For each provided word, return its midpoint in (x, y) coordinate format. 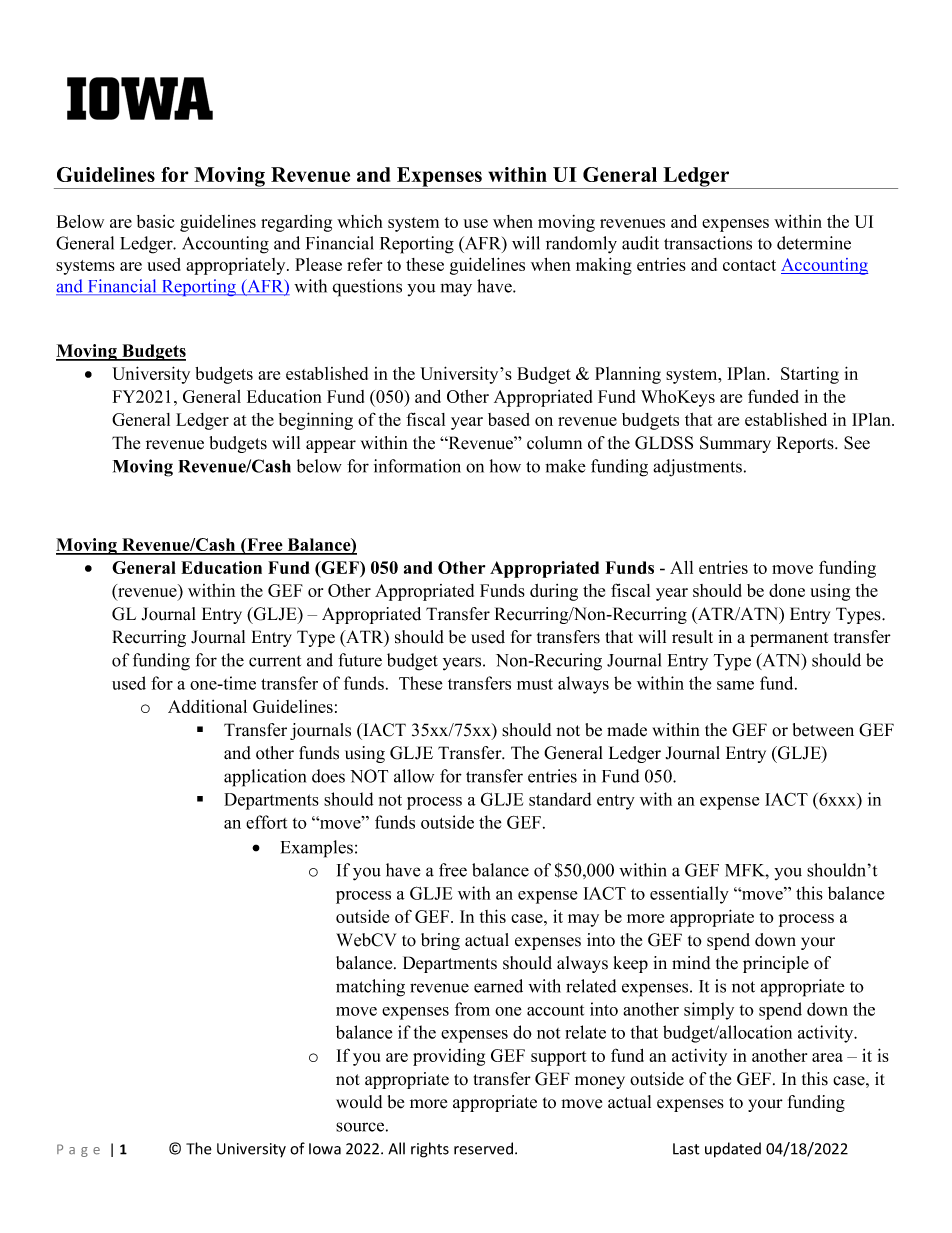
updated (733, 1150)
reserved (483, 1148)
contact (749, 265)
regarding (296, 223)
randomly (581, 245)
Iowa (325, 1149)
